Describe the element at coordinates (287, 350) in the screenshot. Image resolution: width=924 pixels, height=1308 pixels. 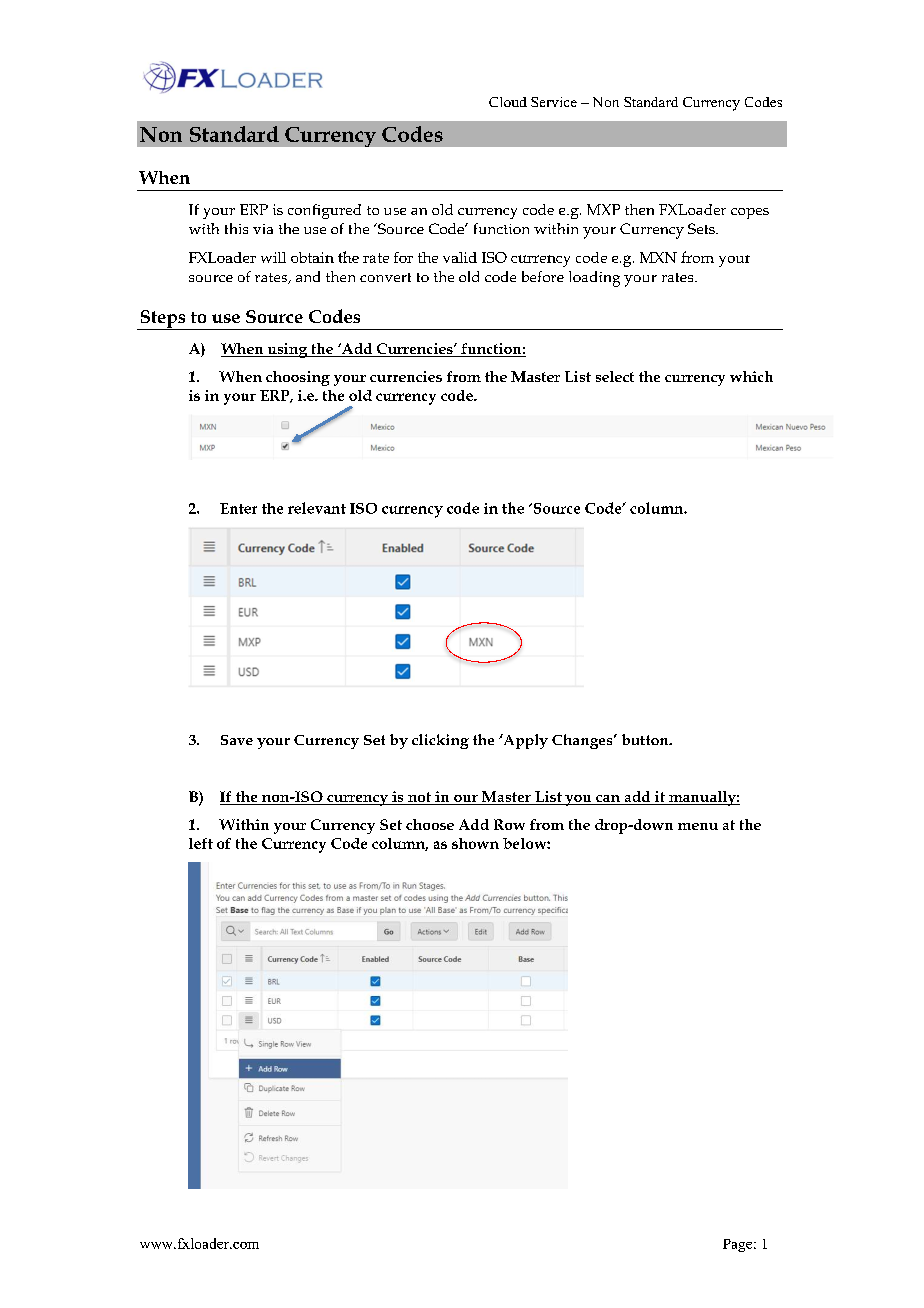
I see `using` at that location.
